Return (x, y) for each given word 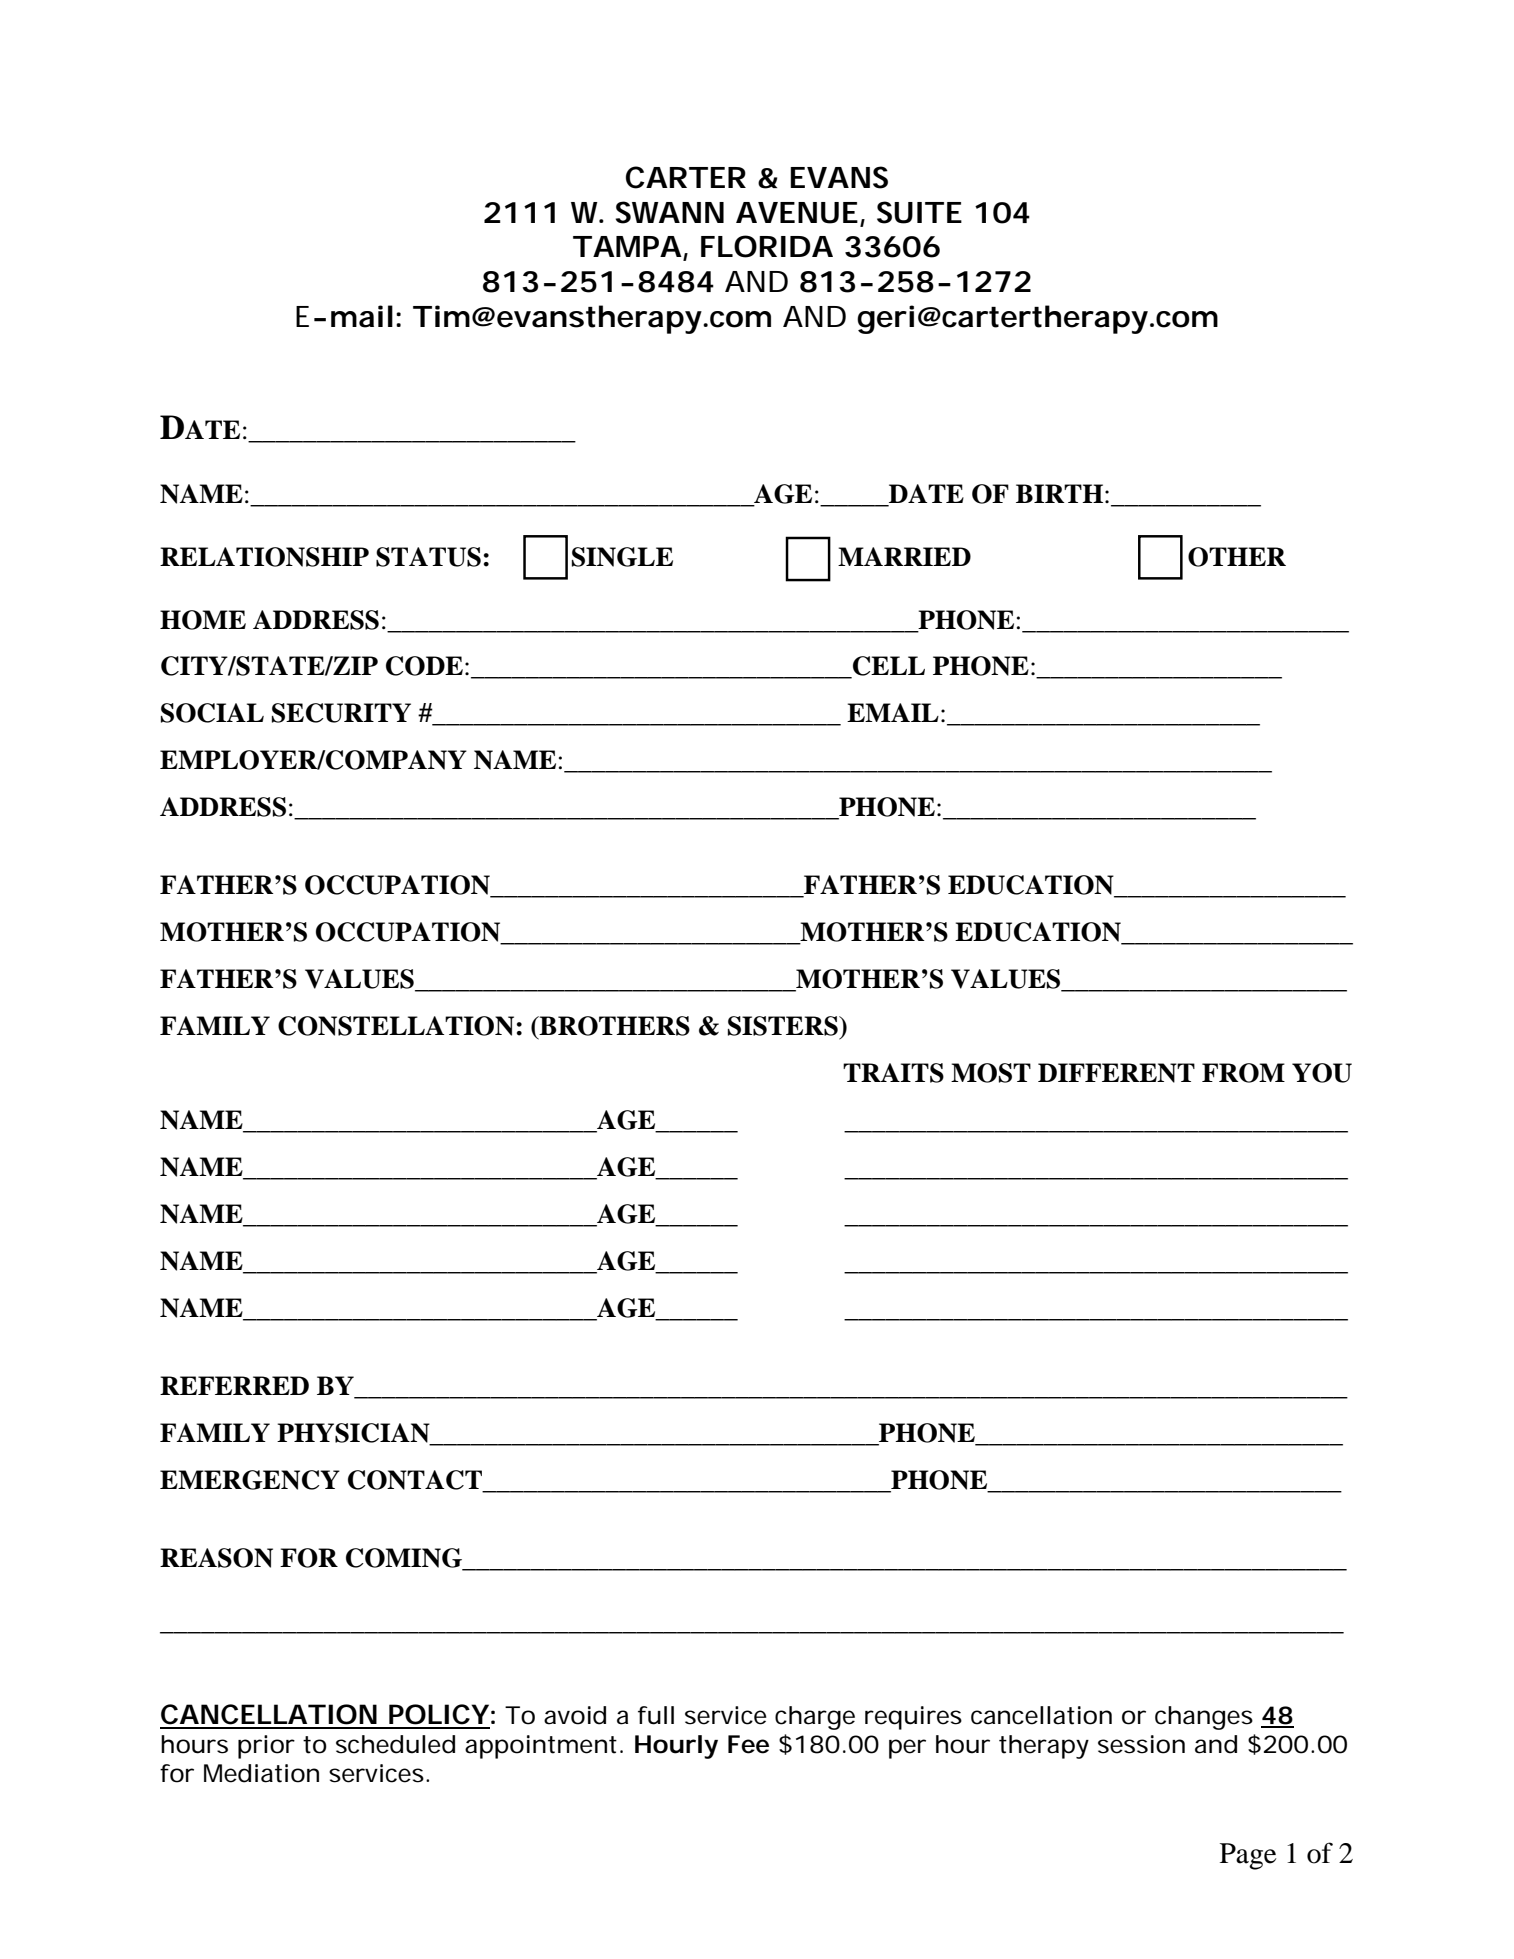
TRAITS (893, 1073)
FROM (1243, 1073)
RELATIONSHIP (264, 557)
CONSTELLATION (397, 1026)
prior (266, 1747)
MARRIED (904, 556)
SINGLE (622, 557)
